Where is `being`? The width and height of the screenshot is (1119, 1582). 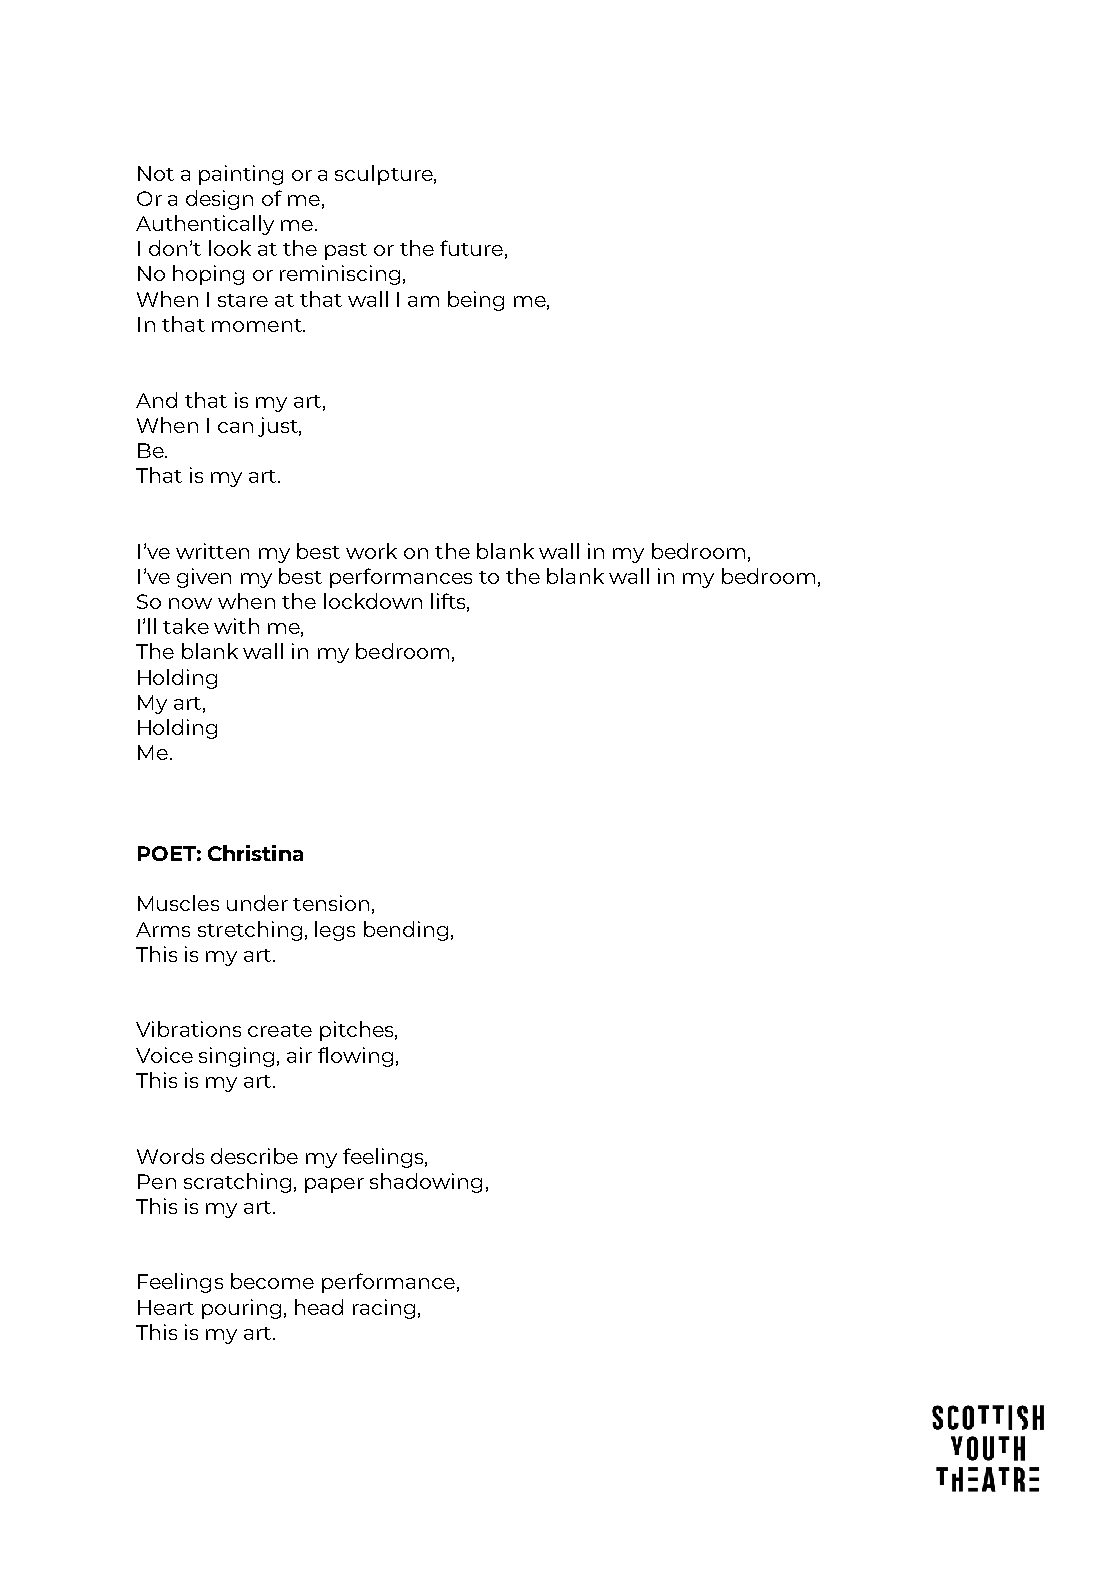 being is located at coordinates (476, 301).
